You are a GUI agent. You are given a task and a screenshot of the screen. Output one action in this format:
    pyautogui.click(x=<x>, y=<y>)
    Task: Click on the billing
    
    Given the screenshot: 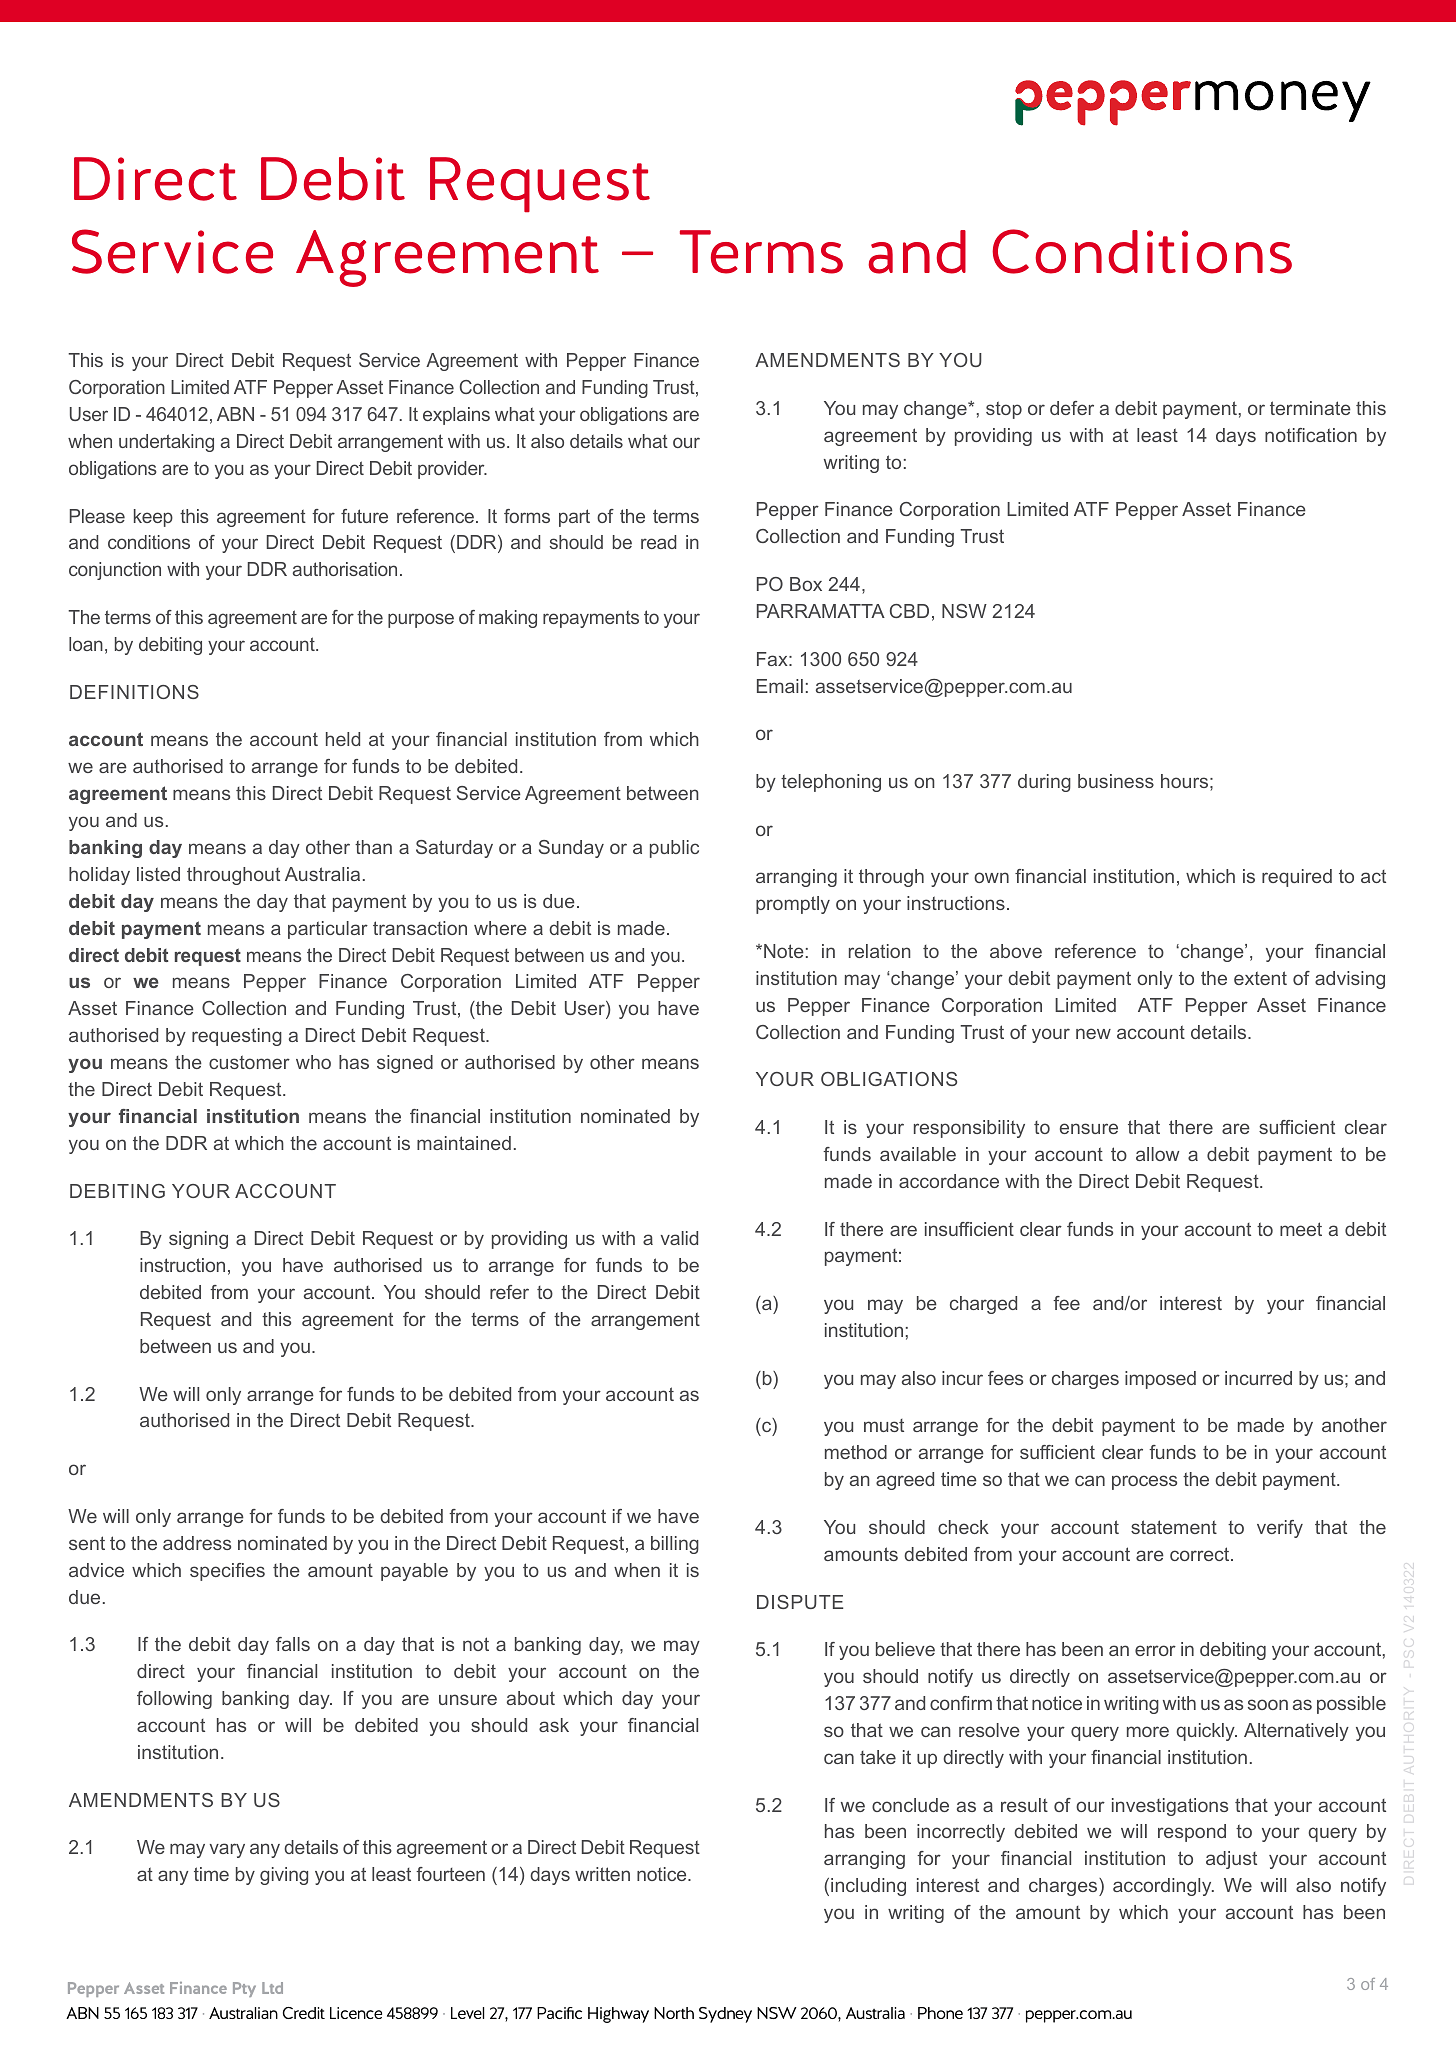 What is the action you would take?
    pyautogui.click(x=675, y=1545)
